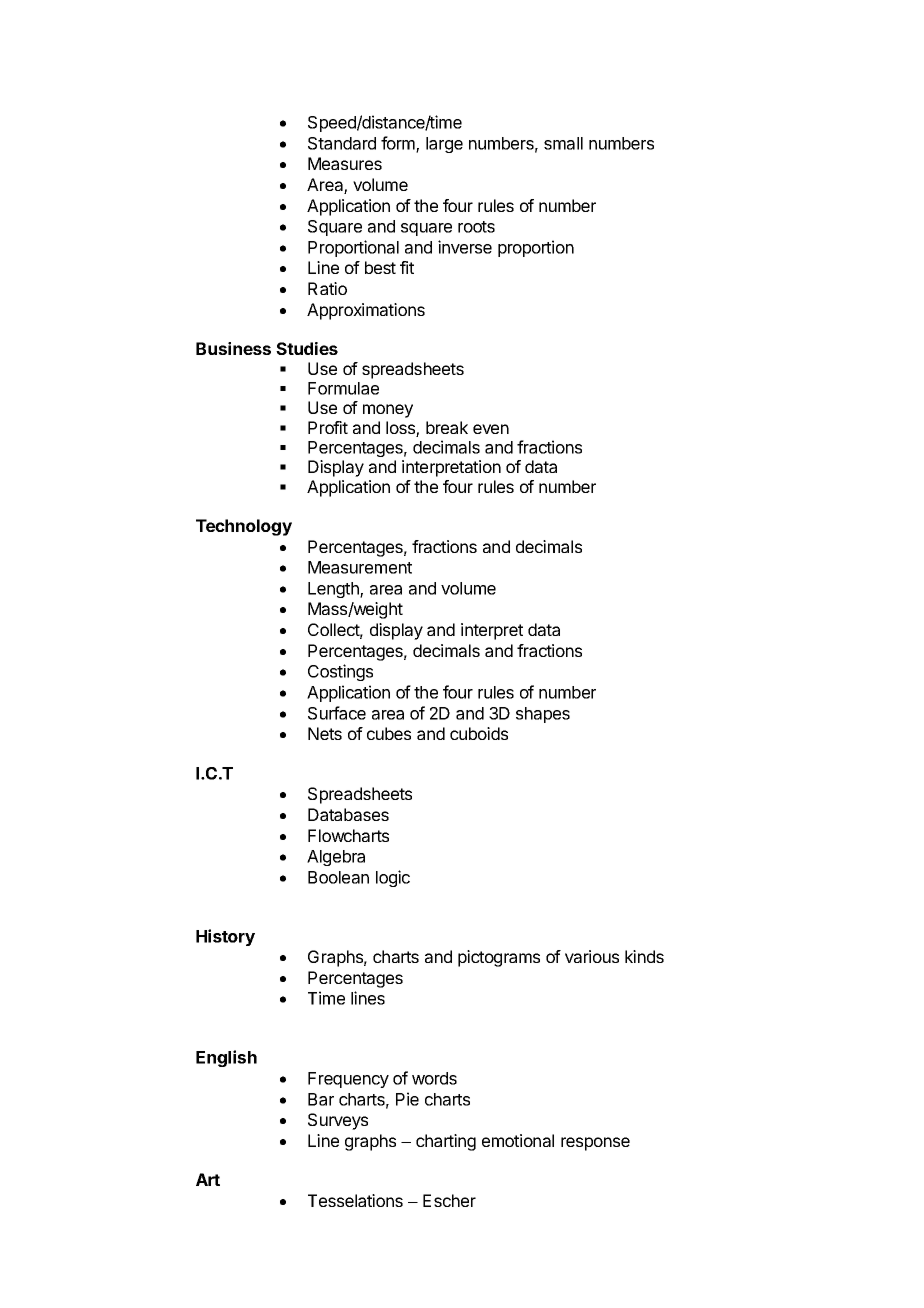 Image resolution: width=924 pixels, height=1308 pixels. What do you see at coordinates (543, 715) in the image?
I see `shapes` at bounding box center [543, 715].
